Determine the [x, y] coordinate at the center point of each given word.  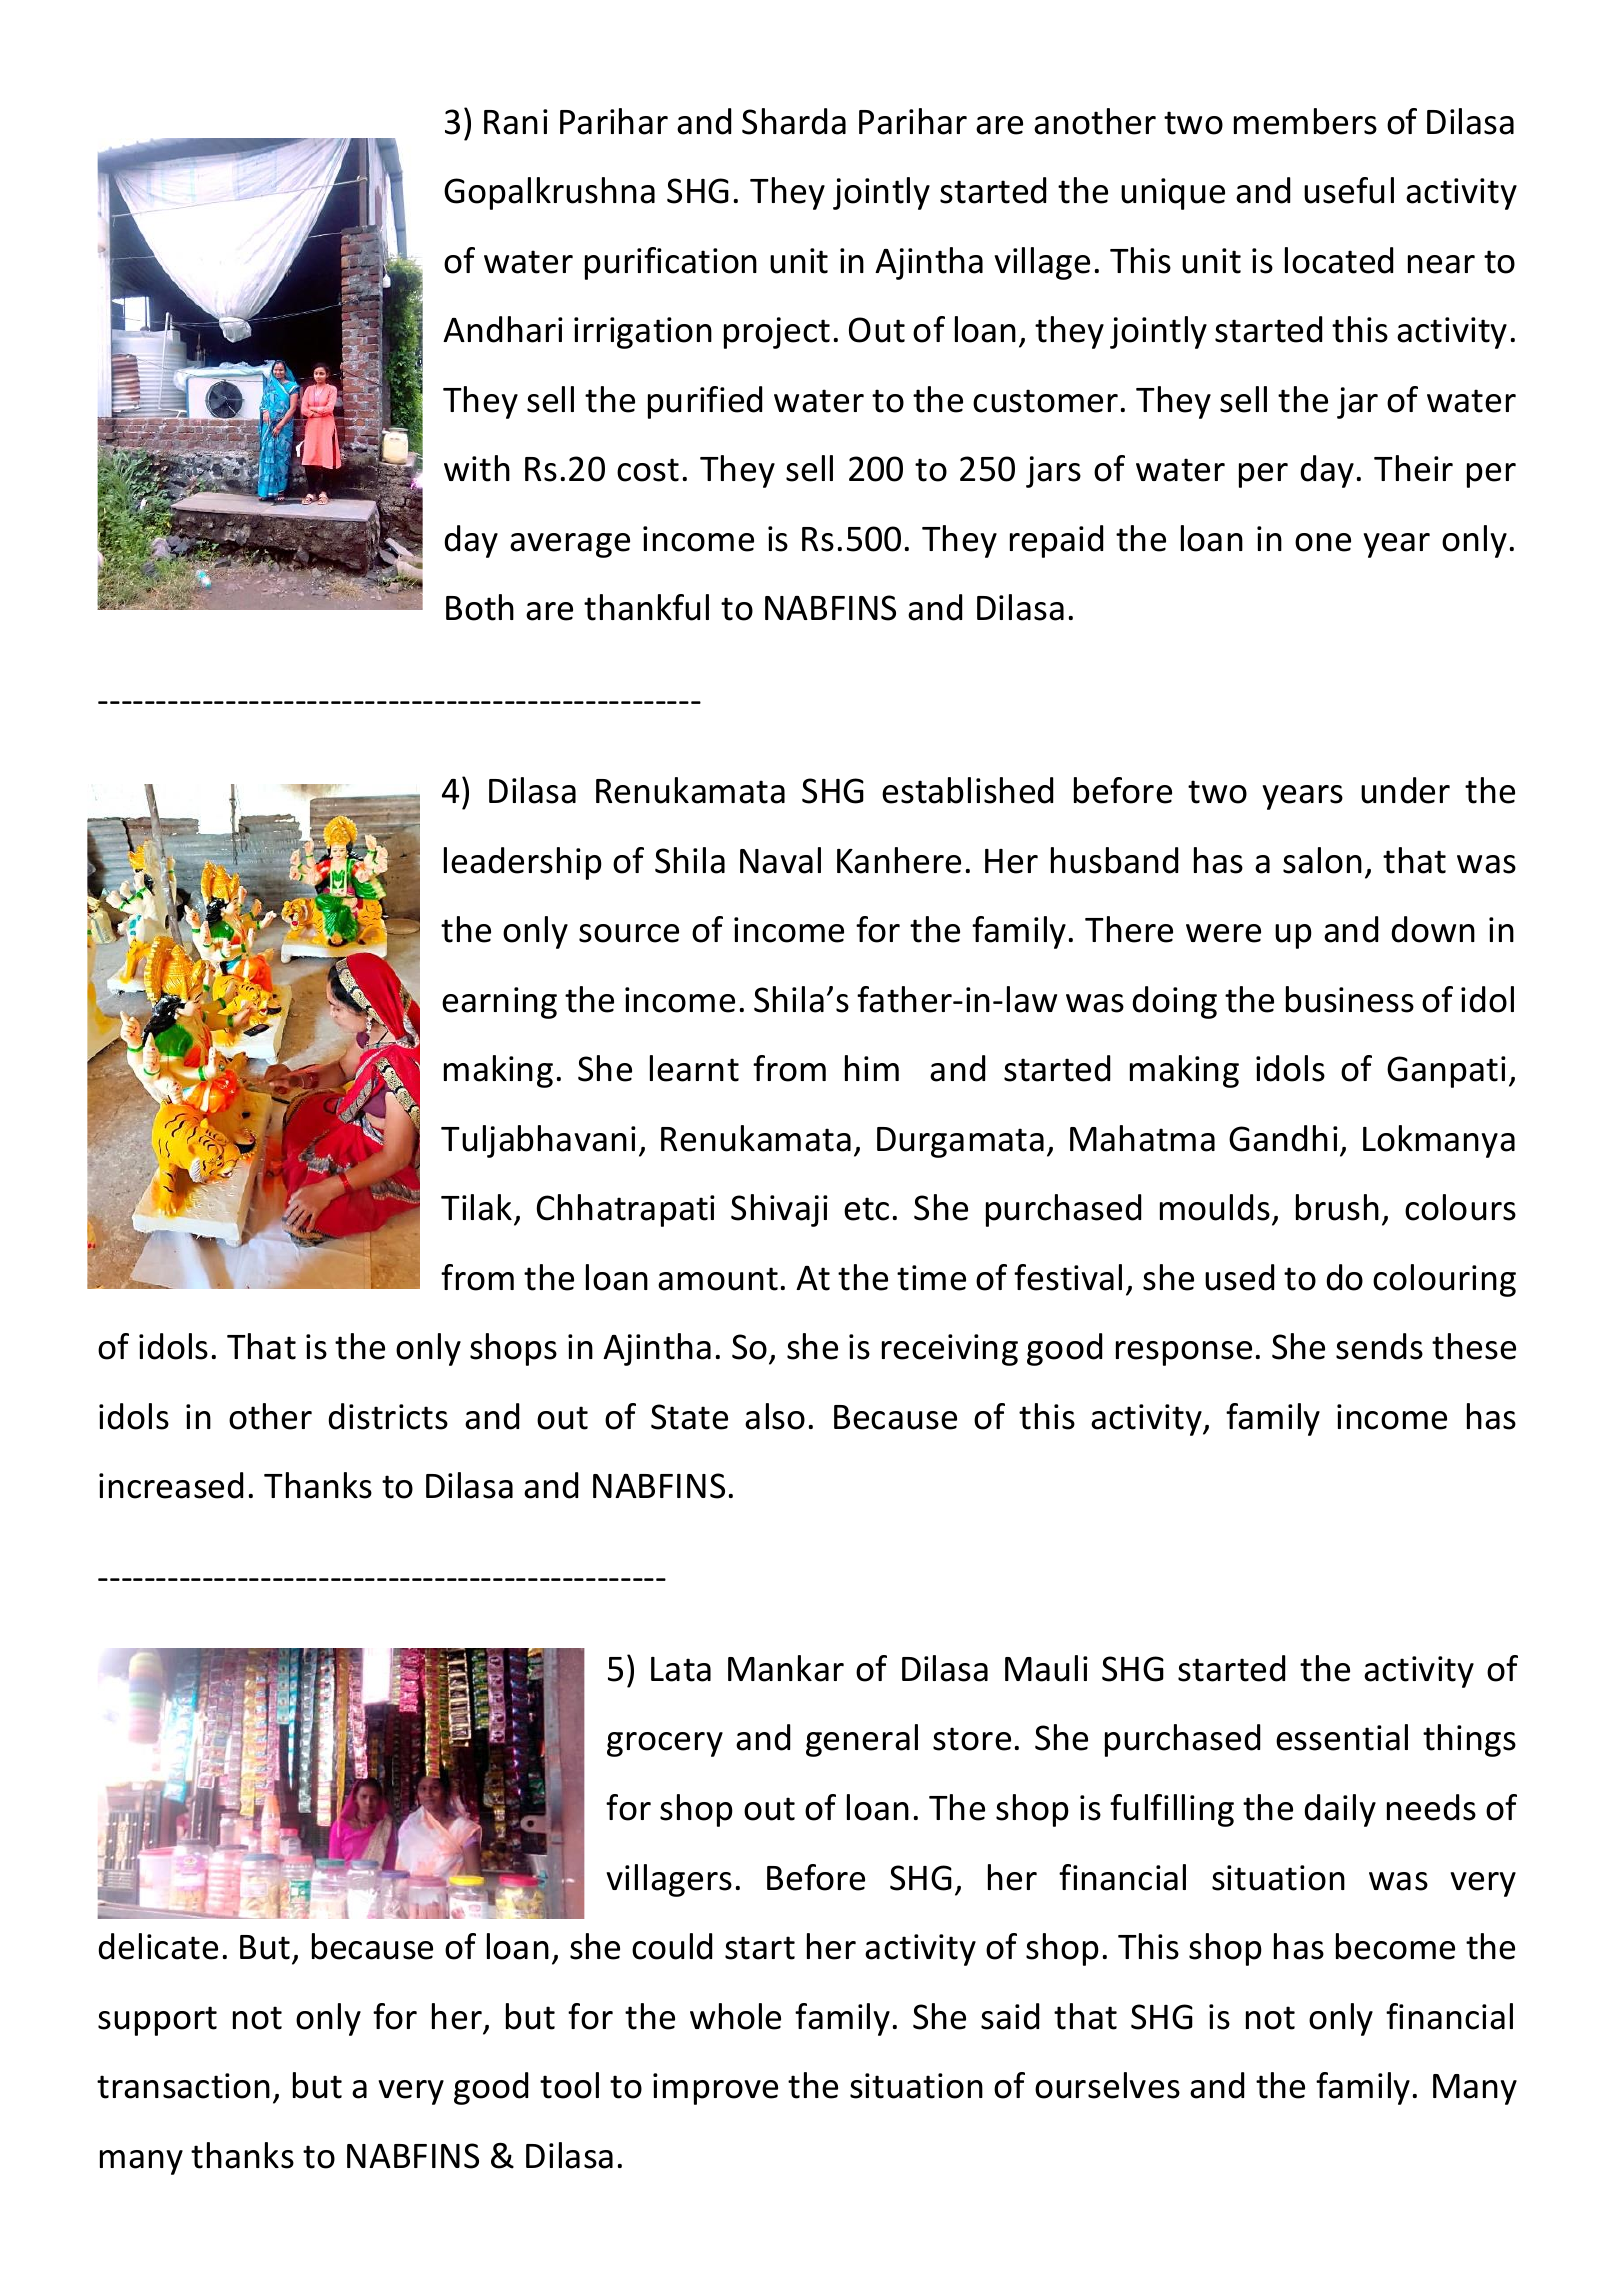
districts [388, 1416]
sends [1379, 1346]
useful [1349, 190]
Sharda [794, 121]
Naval [780, 860]
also [775, 1416]
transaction [183, 2086]
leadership [523, 863]
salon [1322, 860]
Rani [516, 122]
